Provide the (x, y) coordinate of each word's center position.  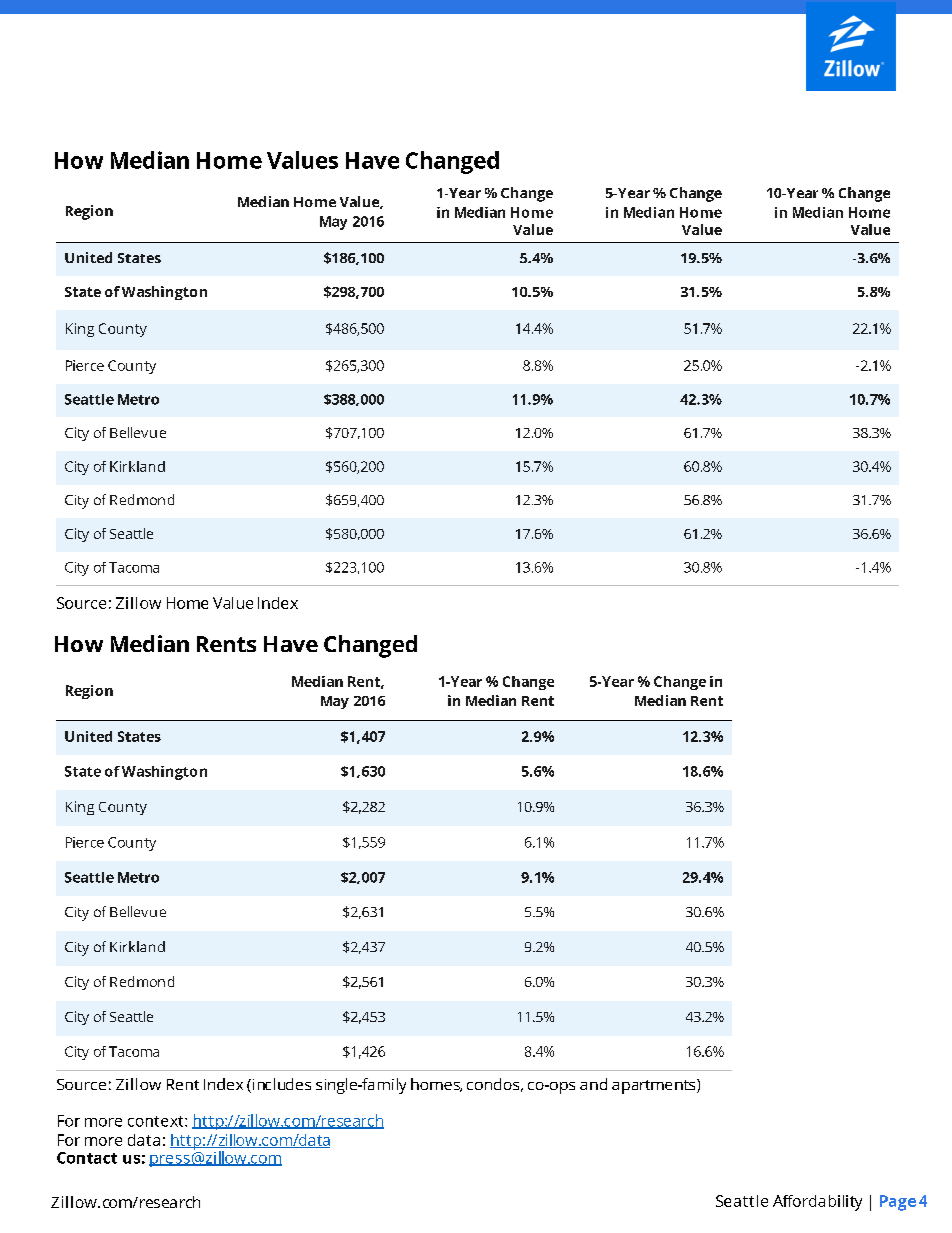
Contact (87, 1158)
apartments (655, 1086)
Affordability (817, 1203)
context (157, 1121)
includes (280, 1085)
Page (898, 1203)
